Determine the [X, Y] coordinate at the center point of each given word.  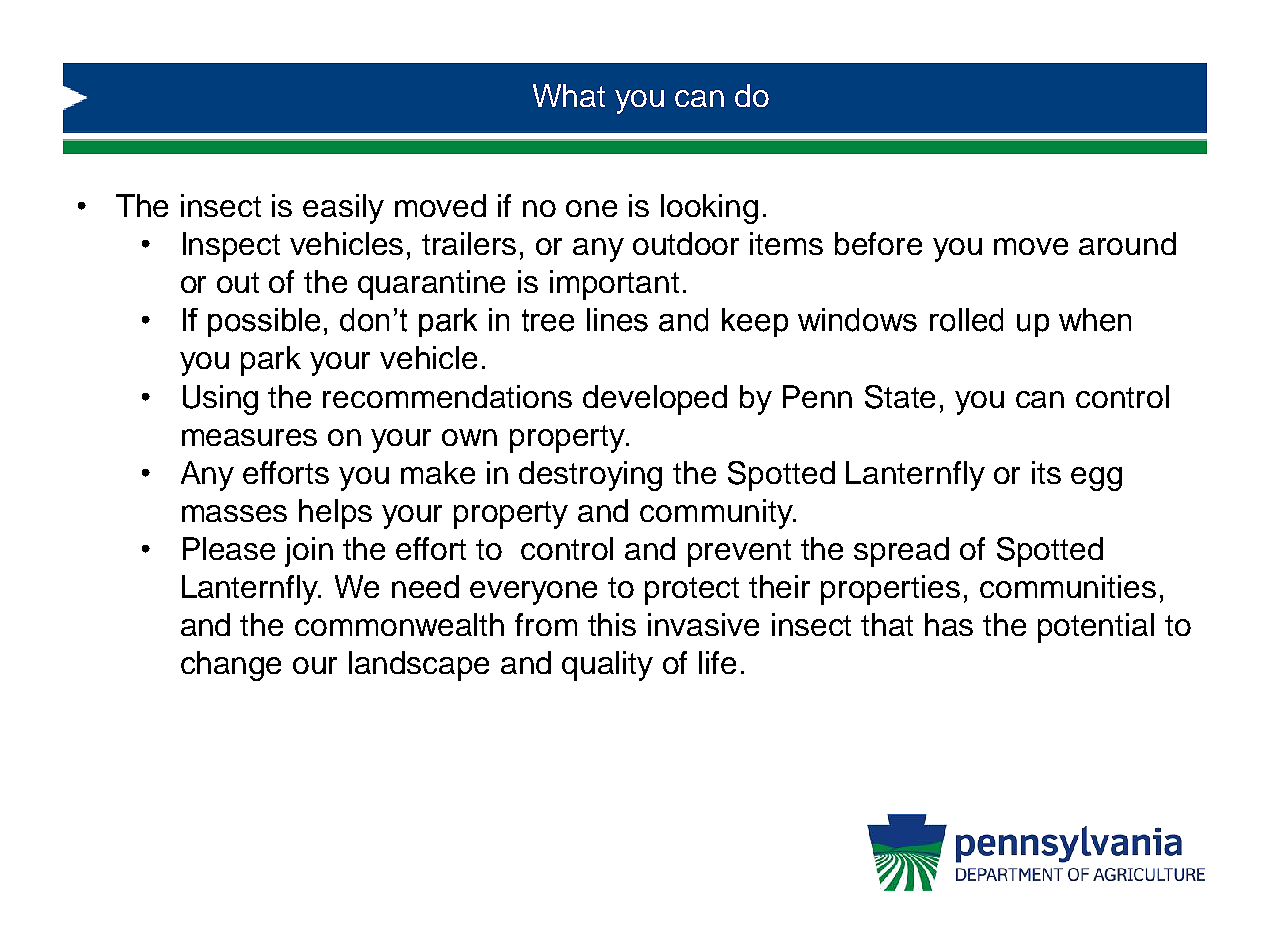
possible [264, 322]
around [1127, 243]
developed [655, 400]
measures [249, 437]
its [1046, 472]
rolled [966, 320]
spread [901, 552]
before [878, 243]
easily [343, 209]
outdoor [686, 243]
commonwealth [399, 624]
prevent [739, 553]
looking [709, 209]
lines [617, 320]
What [569, 95]
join [309, 552]
